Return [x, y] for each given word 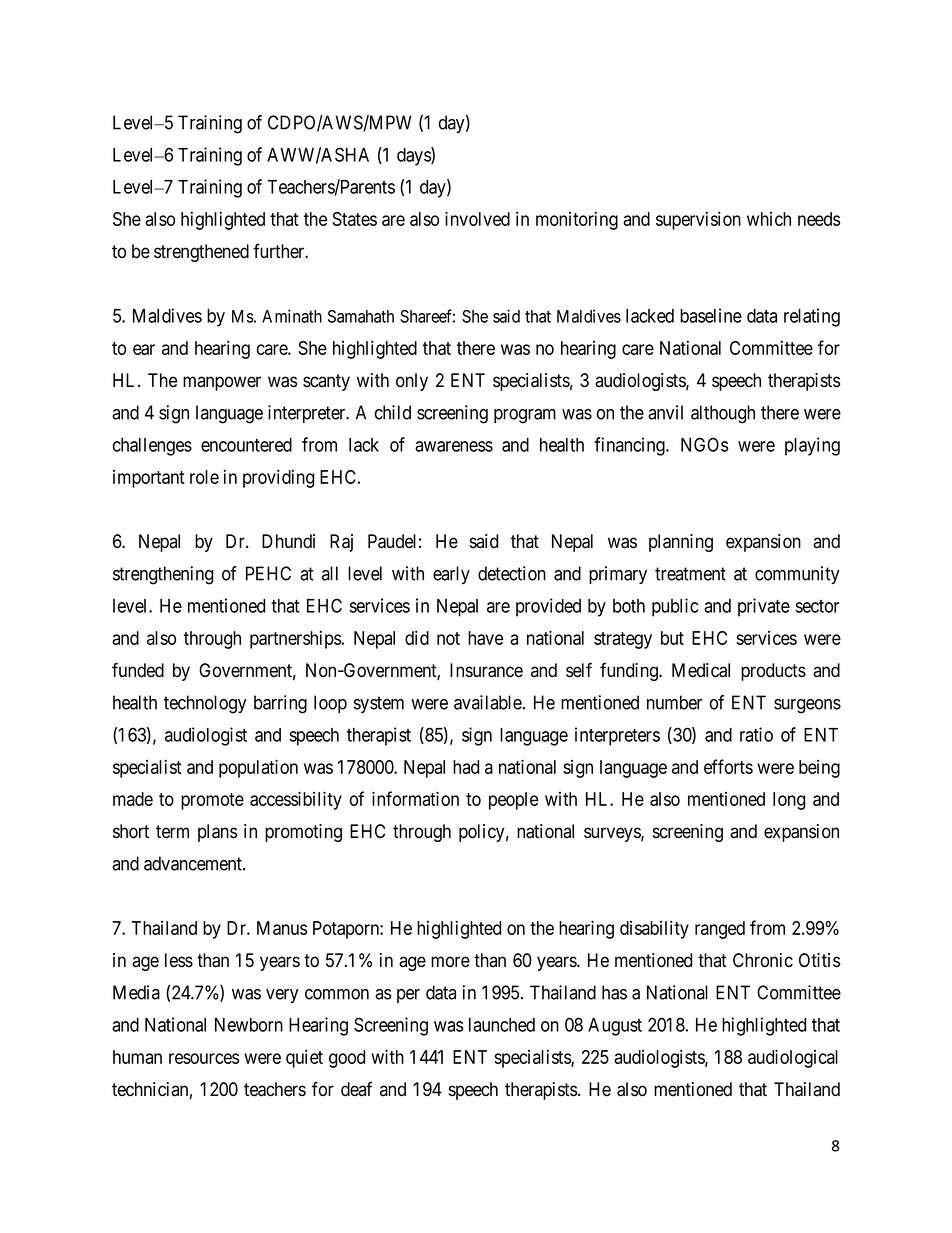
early [451, 575]
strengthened [201, 253]
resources [204, 1058]
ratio [756, 734]
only [412, 382]
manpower [222, 383]
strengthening [163, 575]
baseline [711, 315]
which [769, 219]
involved [477, 218]
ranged [720, 930]
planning [681, 543]
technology [205, 704]
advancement [194, 863]
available [488, 702]
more [450, 962]
